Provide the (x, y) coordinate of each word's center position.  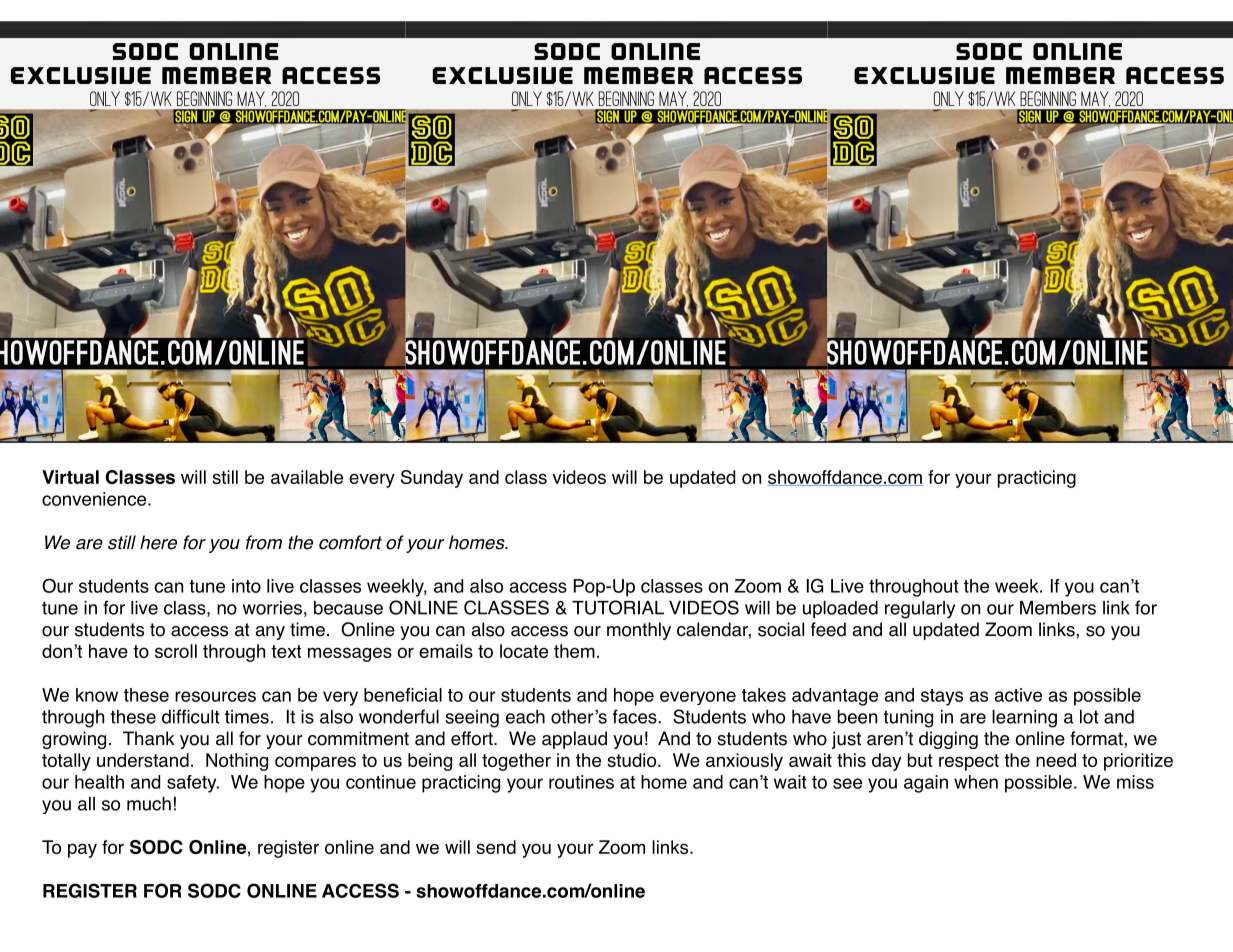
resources (215, 696)
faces (634, 716)
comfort (350, 542)
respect (969, 762)
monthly (639, 631)
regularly (920, 610)
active (1018, 695)
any (270, 633)
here (158, 542)
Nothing (237, 762)
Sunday (432, 479)
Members (1058, 608)
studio (633, 760)
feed (828, 629)
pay (82, 850)
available (307, 477)
